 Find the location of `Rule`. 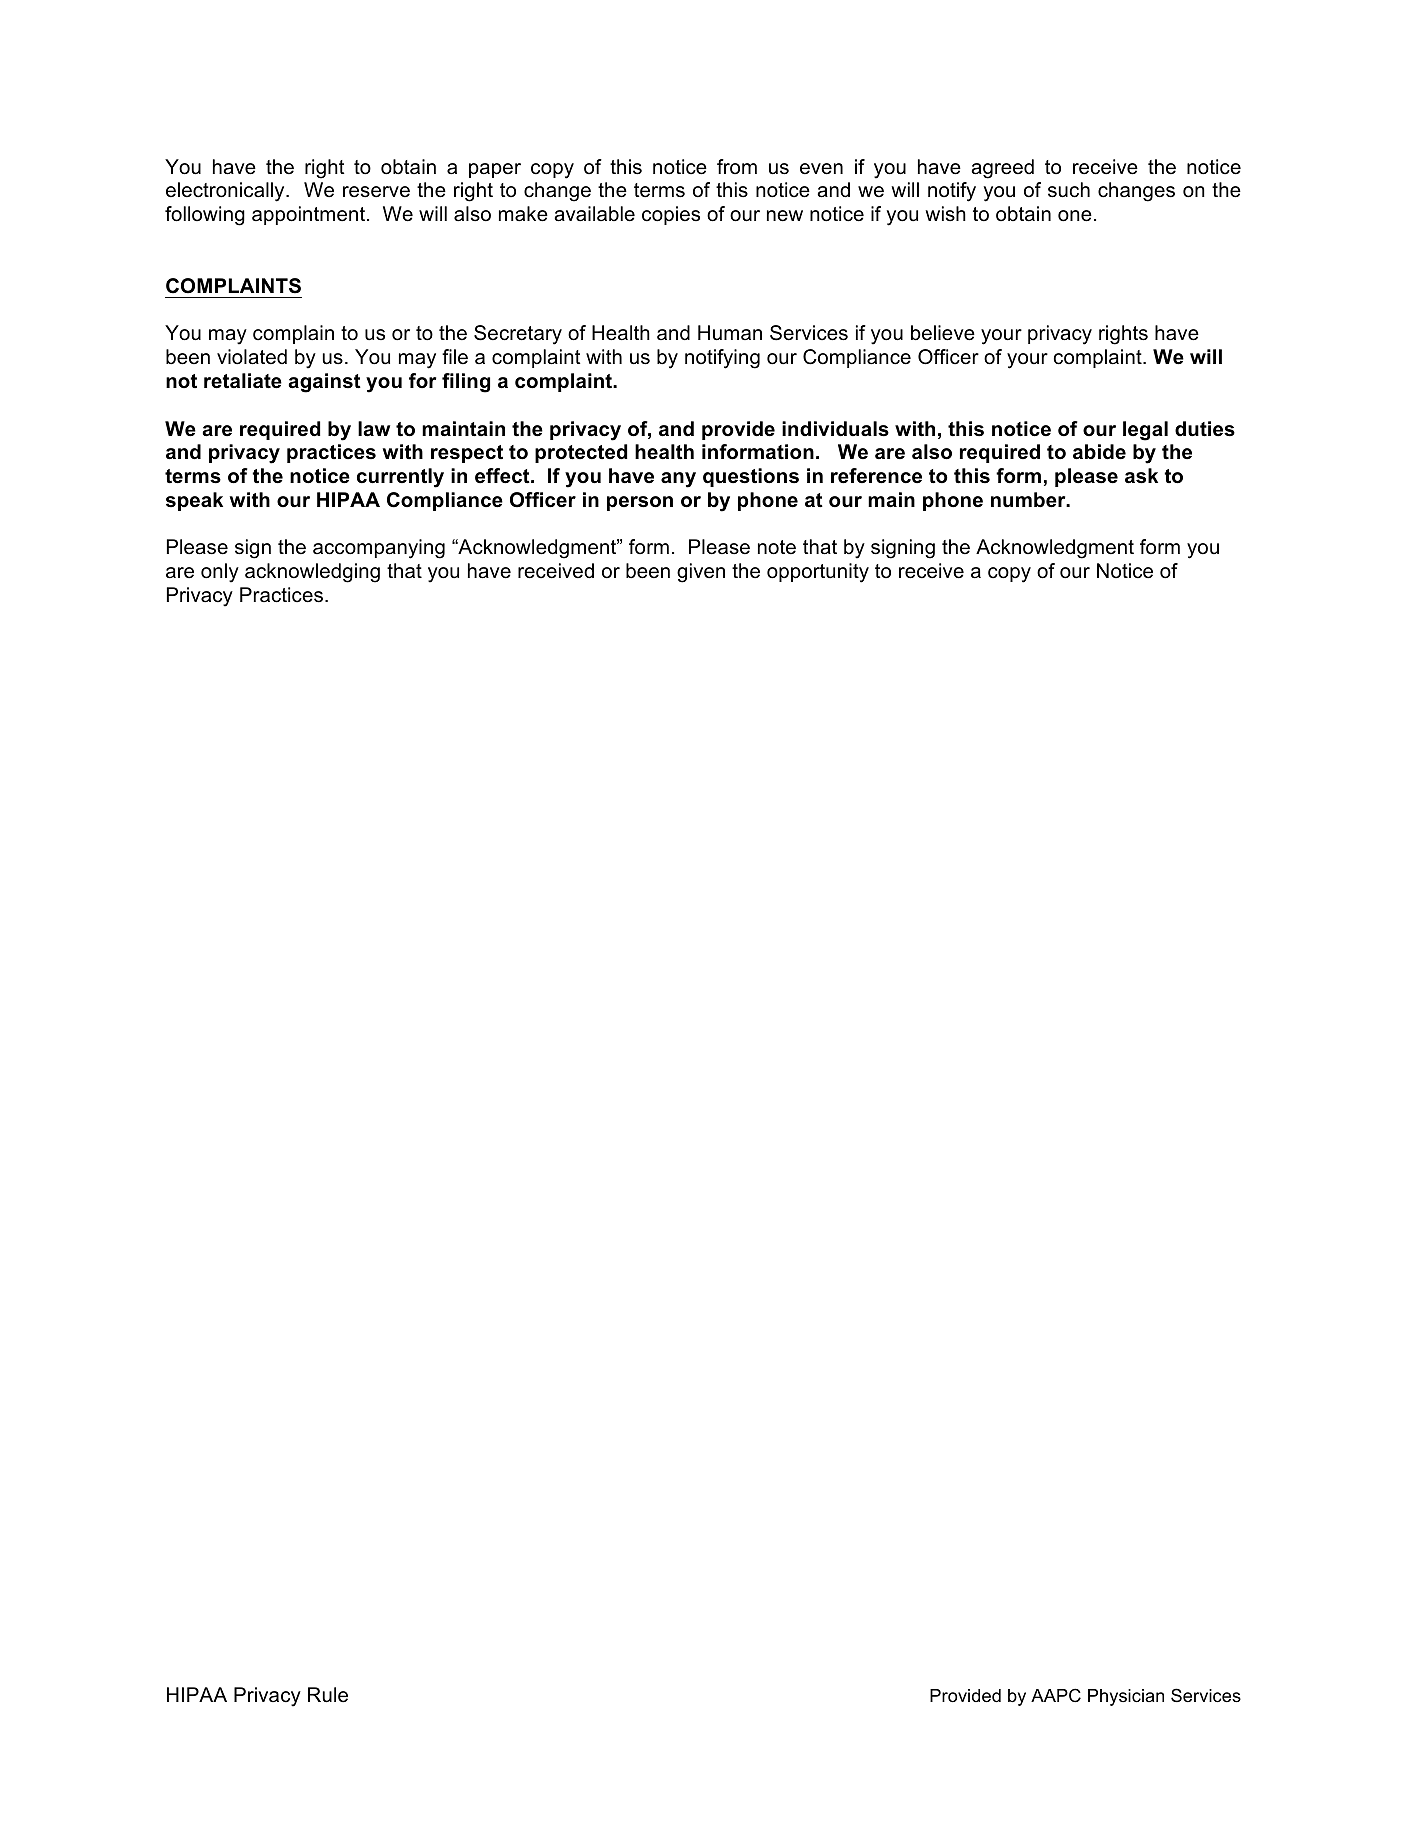

Rule is located at coordinates (328, 1695).
